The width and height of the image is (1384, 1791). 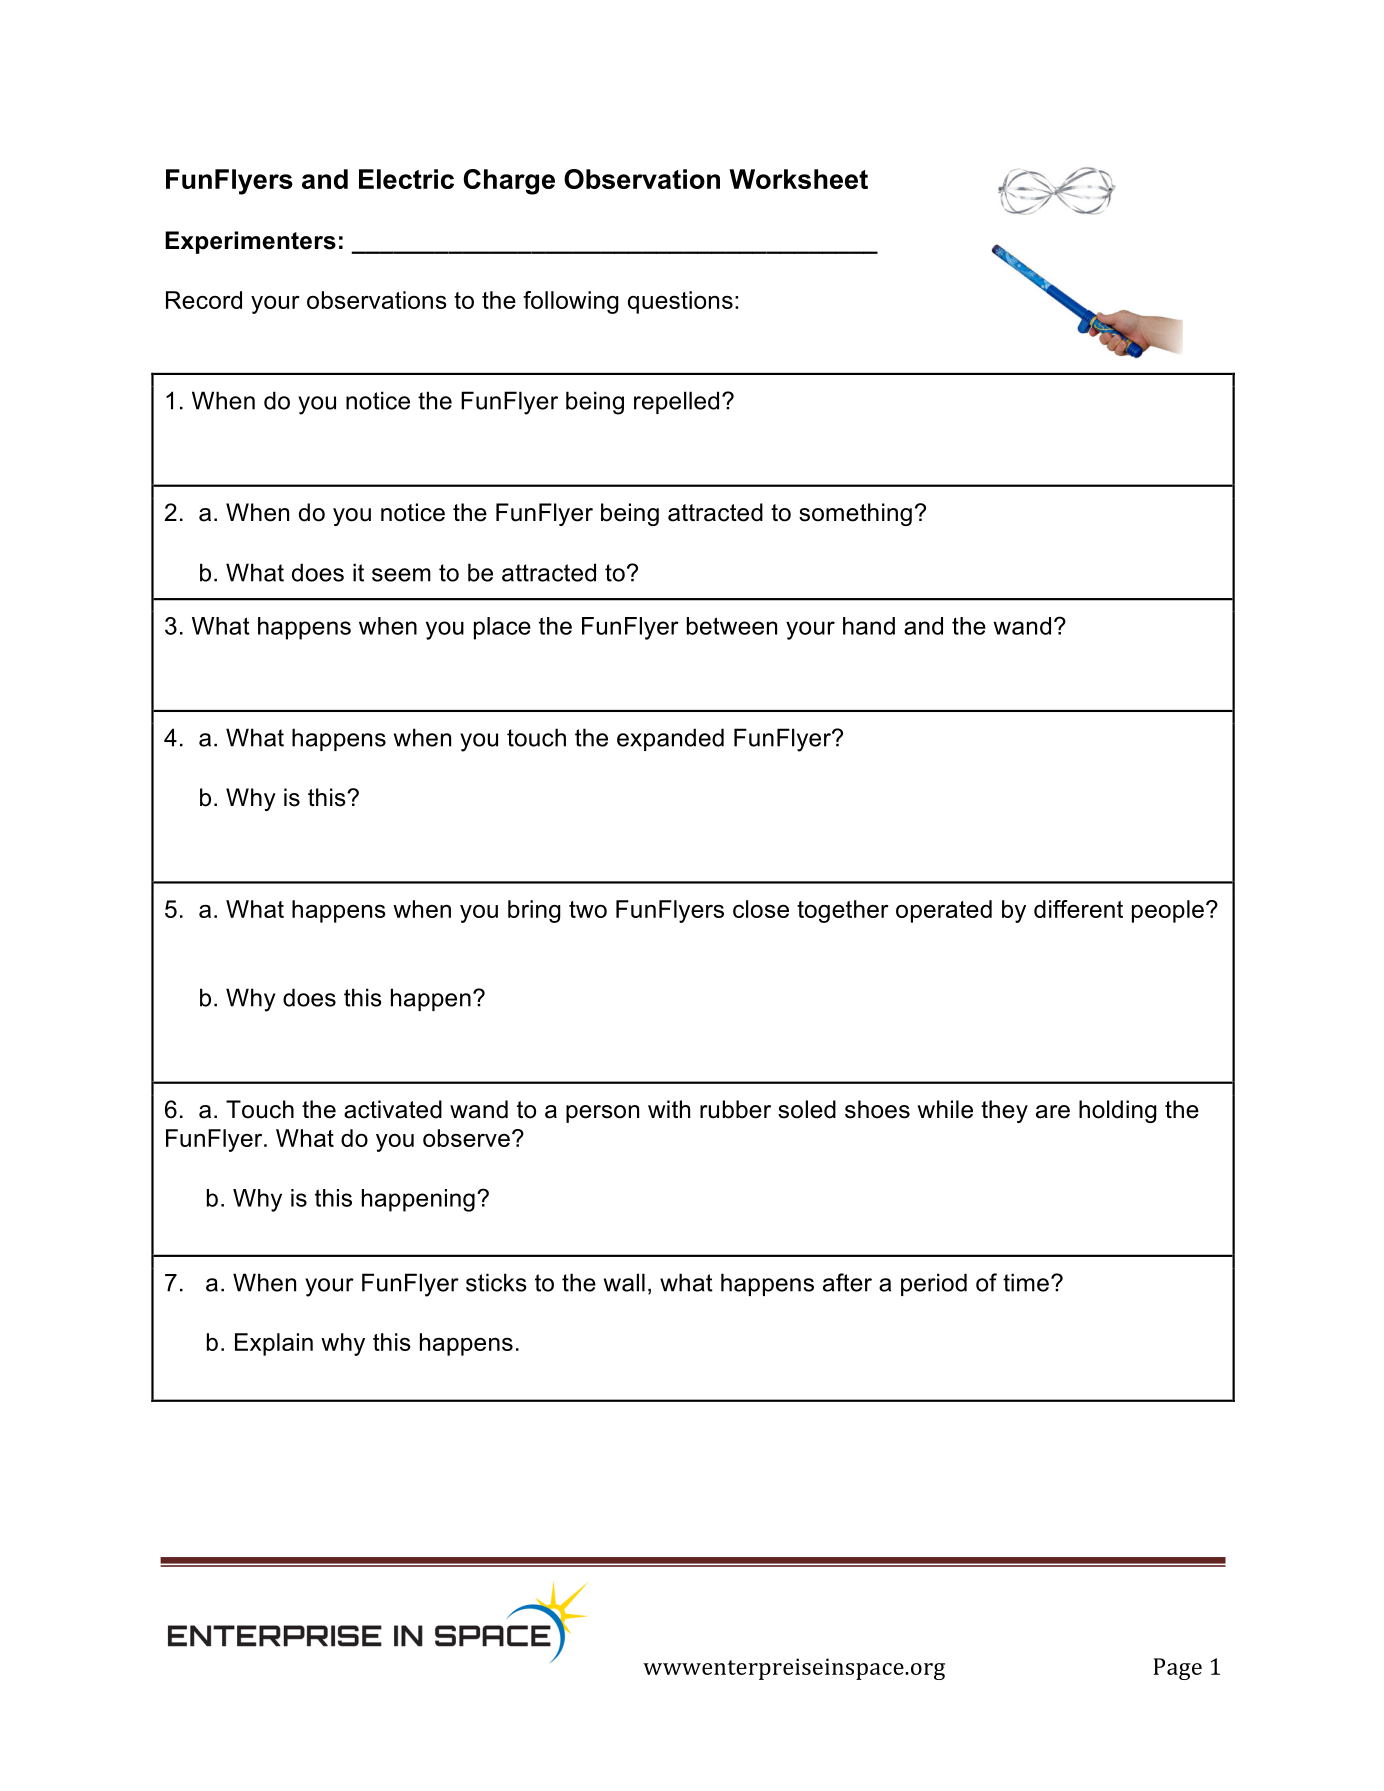 What do you see at coordinates (761, 909) in the image?
I see `close` at bounding box center [761, 909].
